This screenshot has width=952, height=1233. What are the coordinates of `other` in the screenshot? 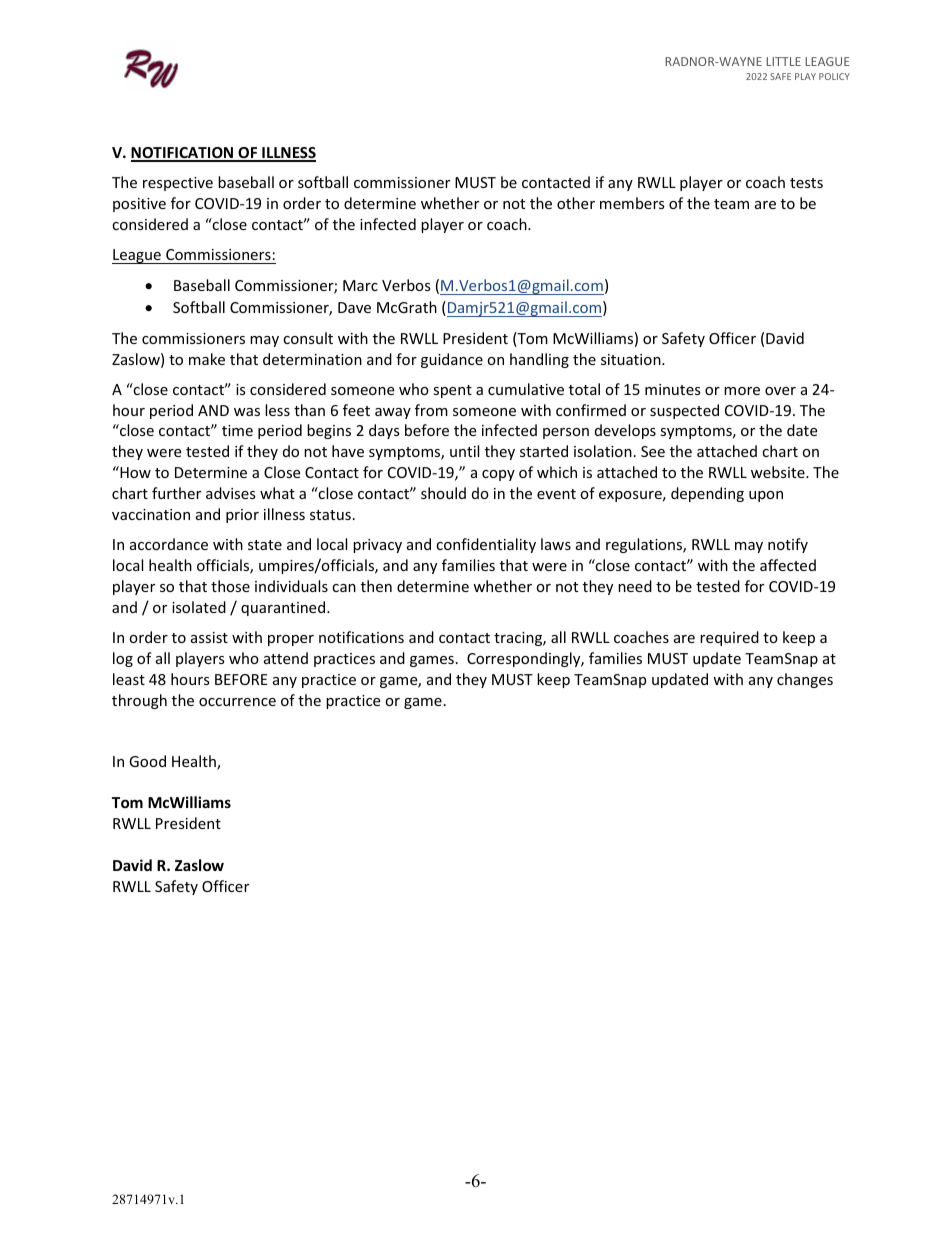 It's located at (576, 203).
